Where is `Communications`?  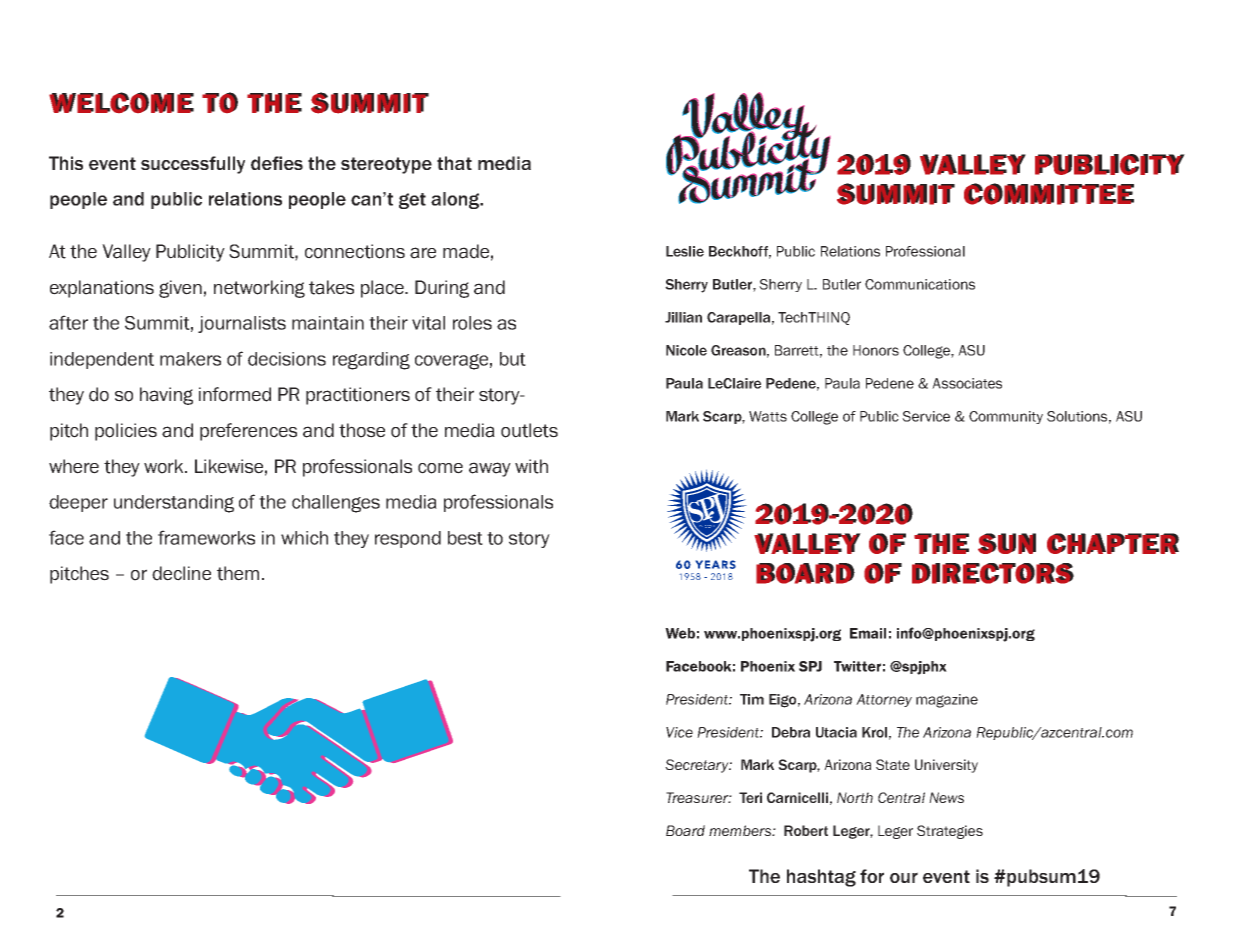 Communications is located at coordinates (920, 284).
